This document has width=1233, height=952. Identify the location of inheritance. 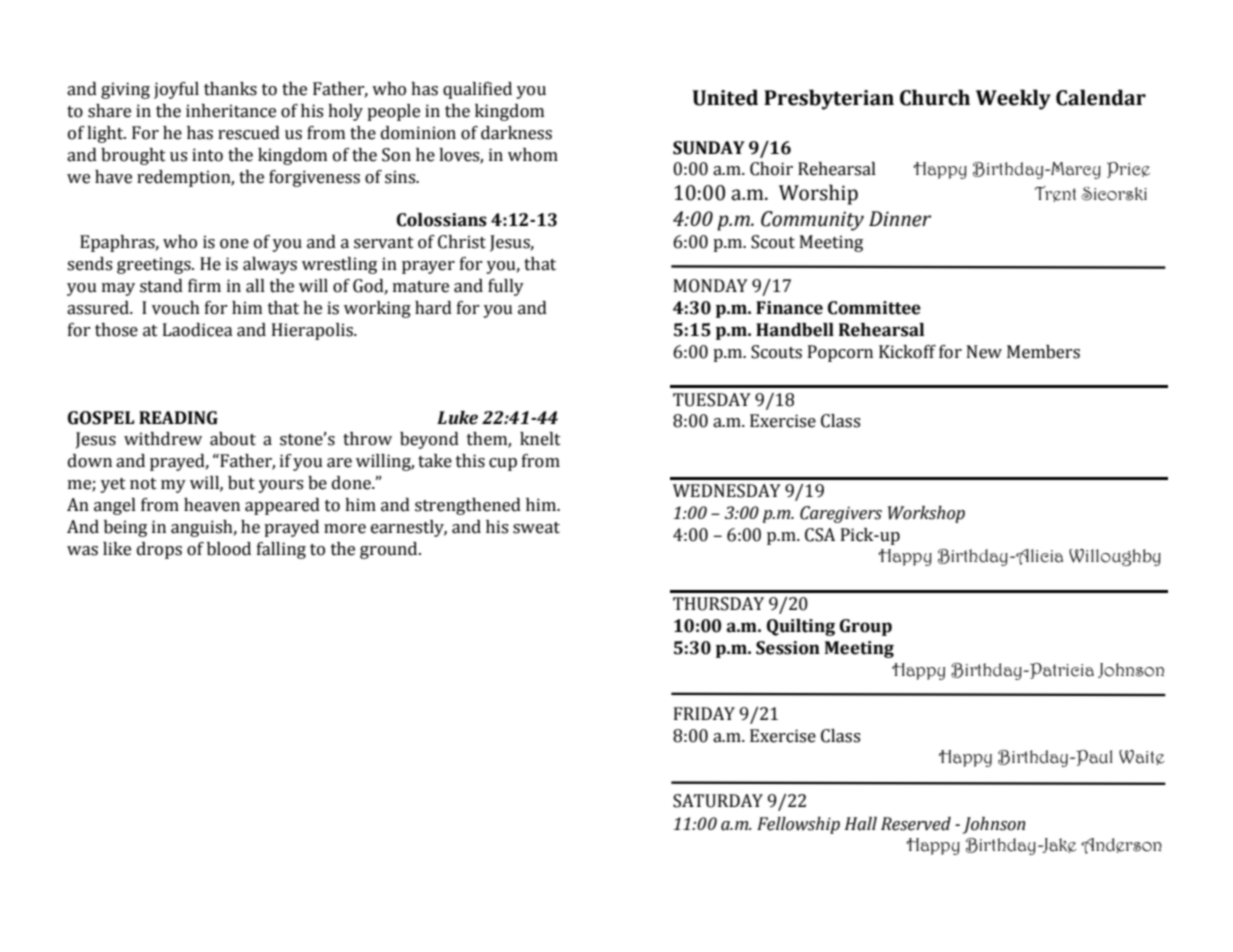
(231, 111).
